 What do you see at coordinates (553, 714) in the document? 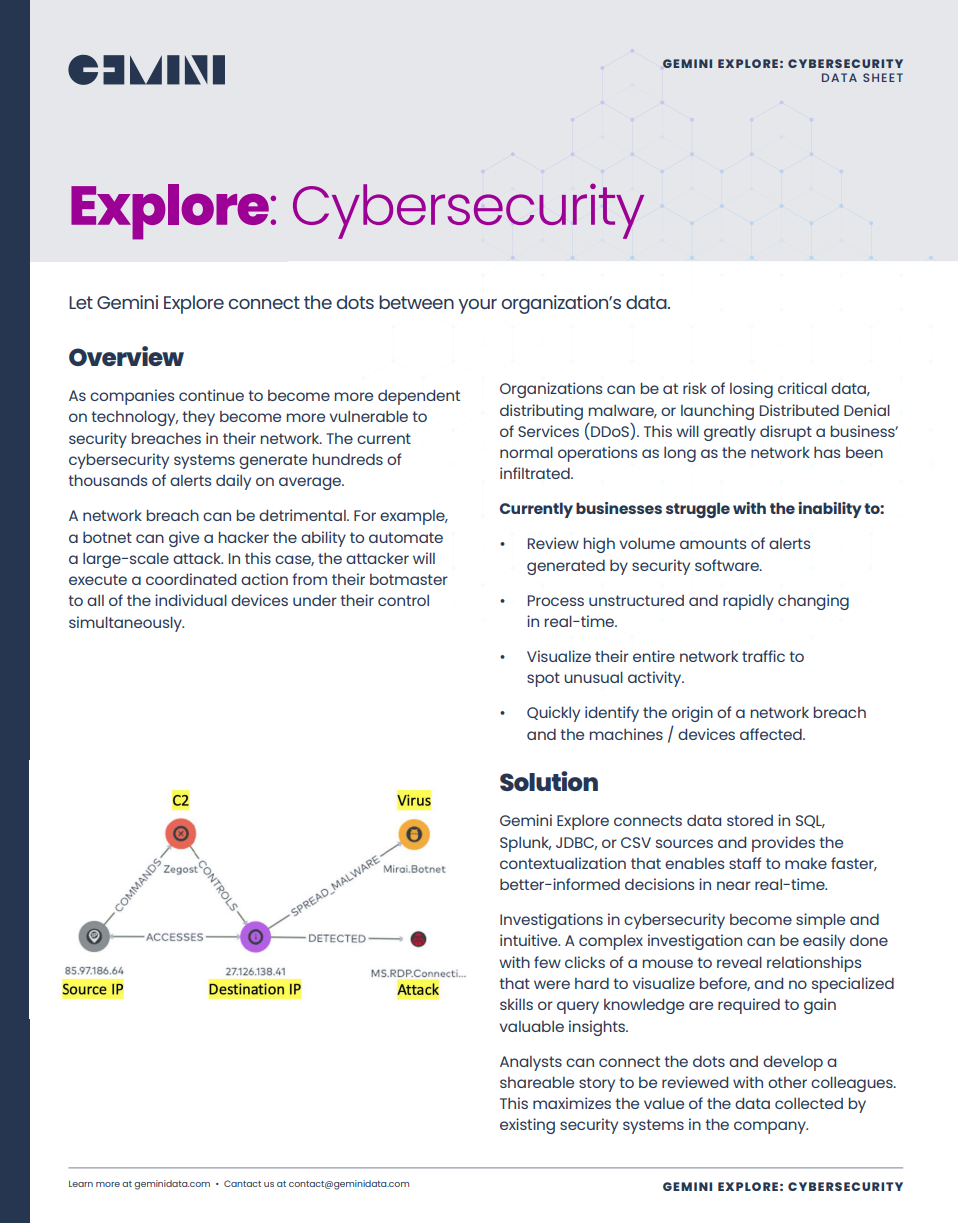
I see `Quickly` at bounding box center [553, 714].
